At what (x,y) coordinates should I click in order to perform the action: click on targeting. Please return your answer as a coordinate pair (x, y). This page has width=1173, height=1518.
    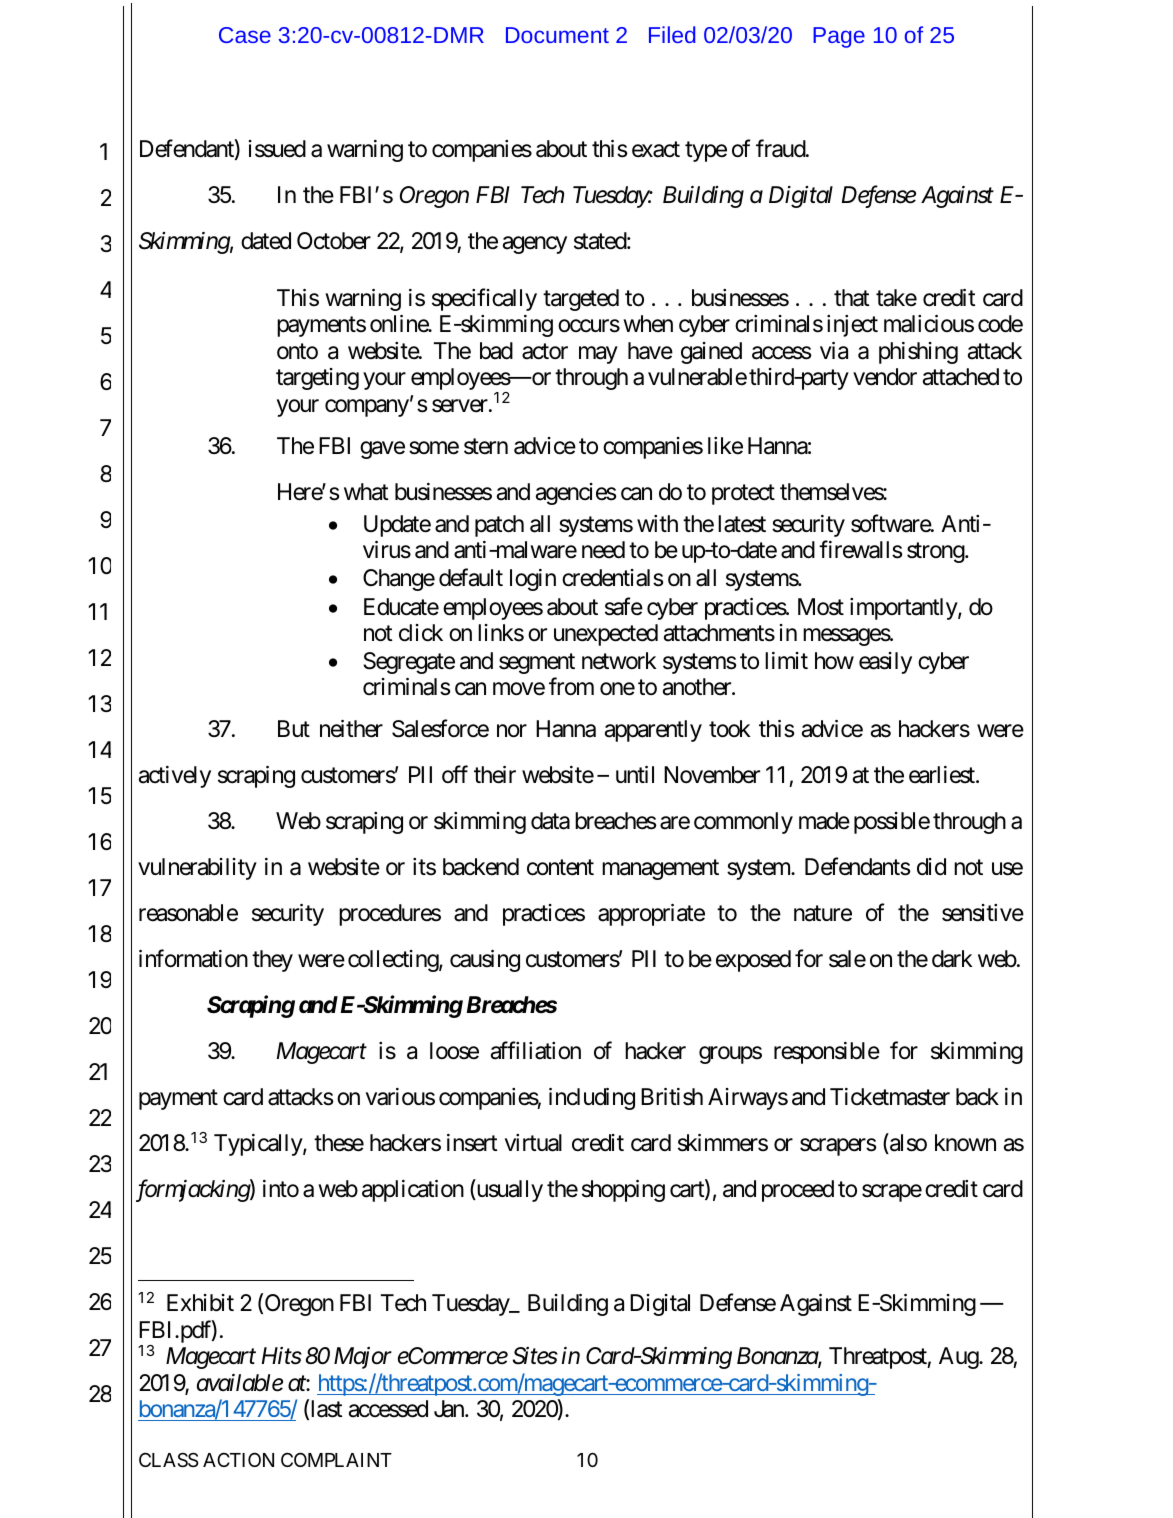
    Looking at the image, I should click on (317, 379).
